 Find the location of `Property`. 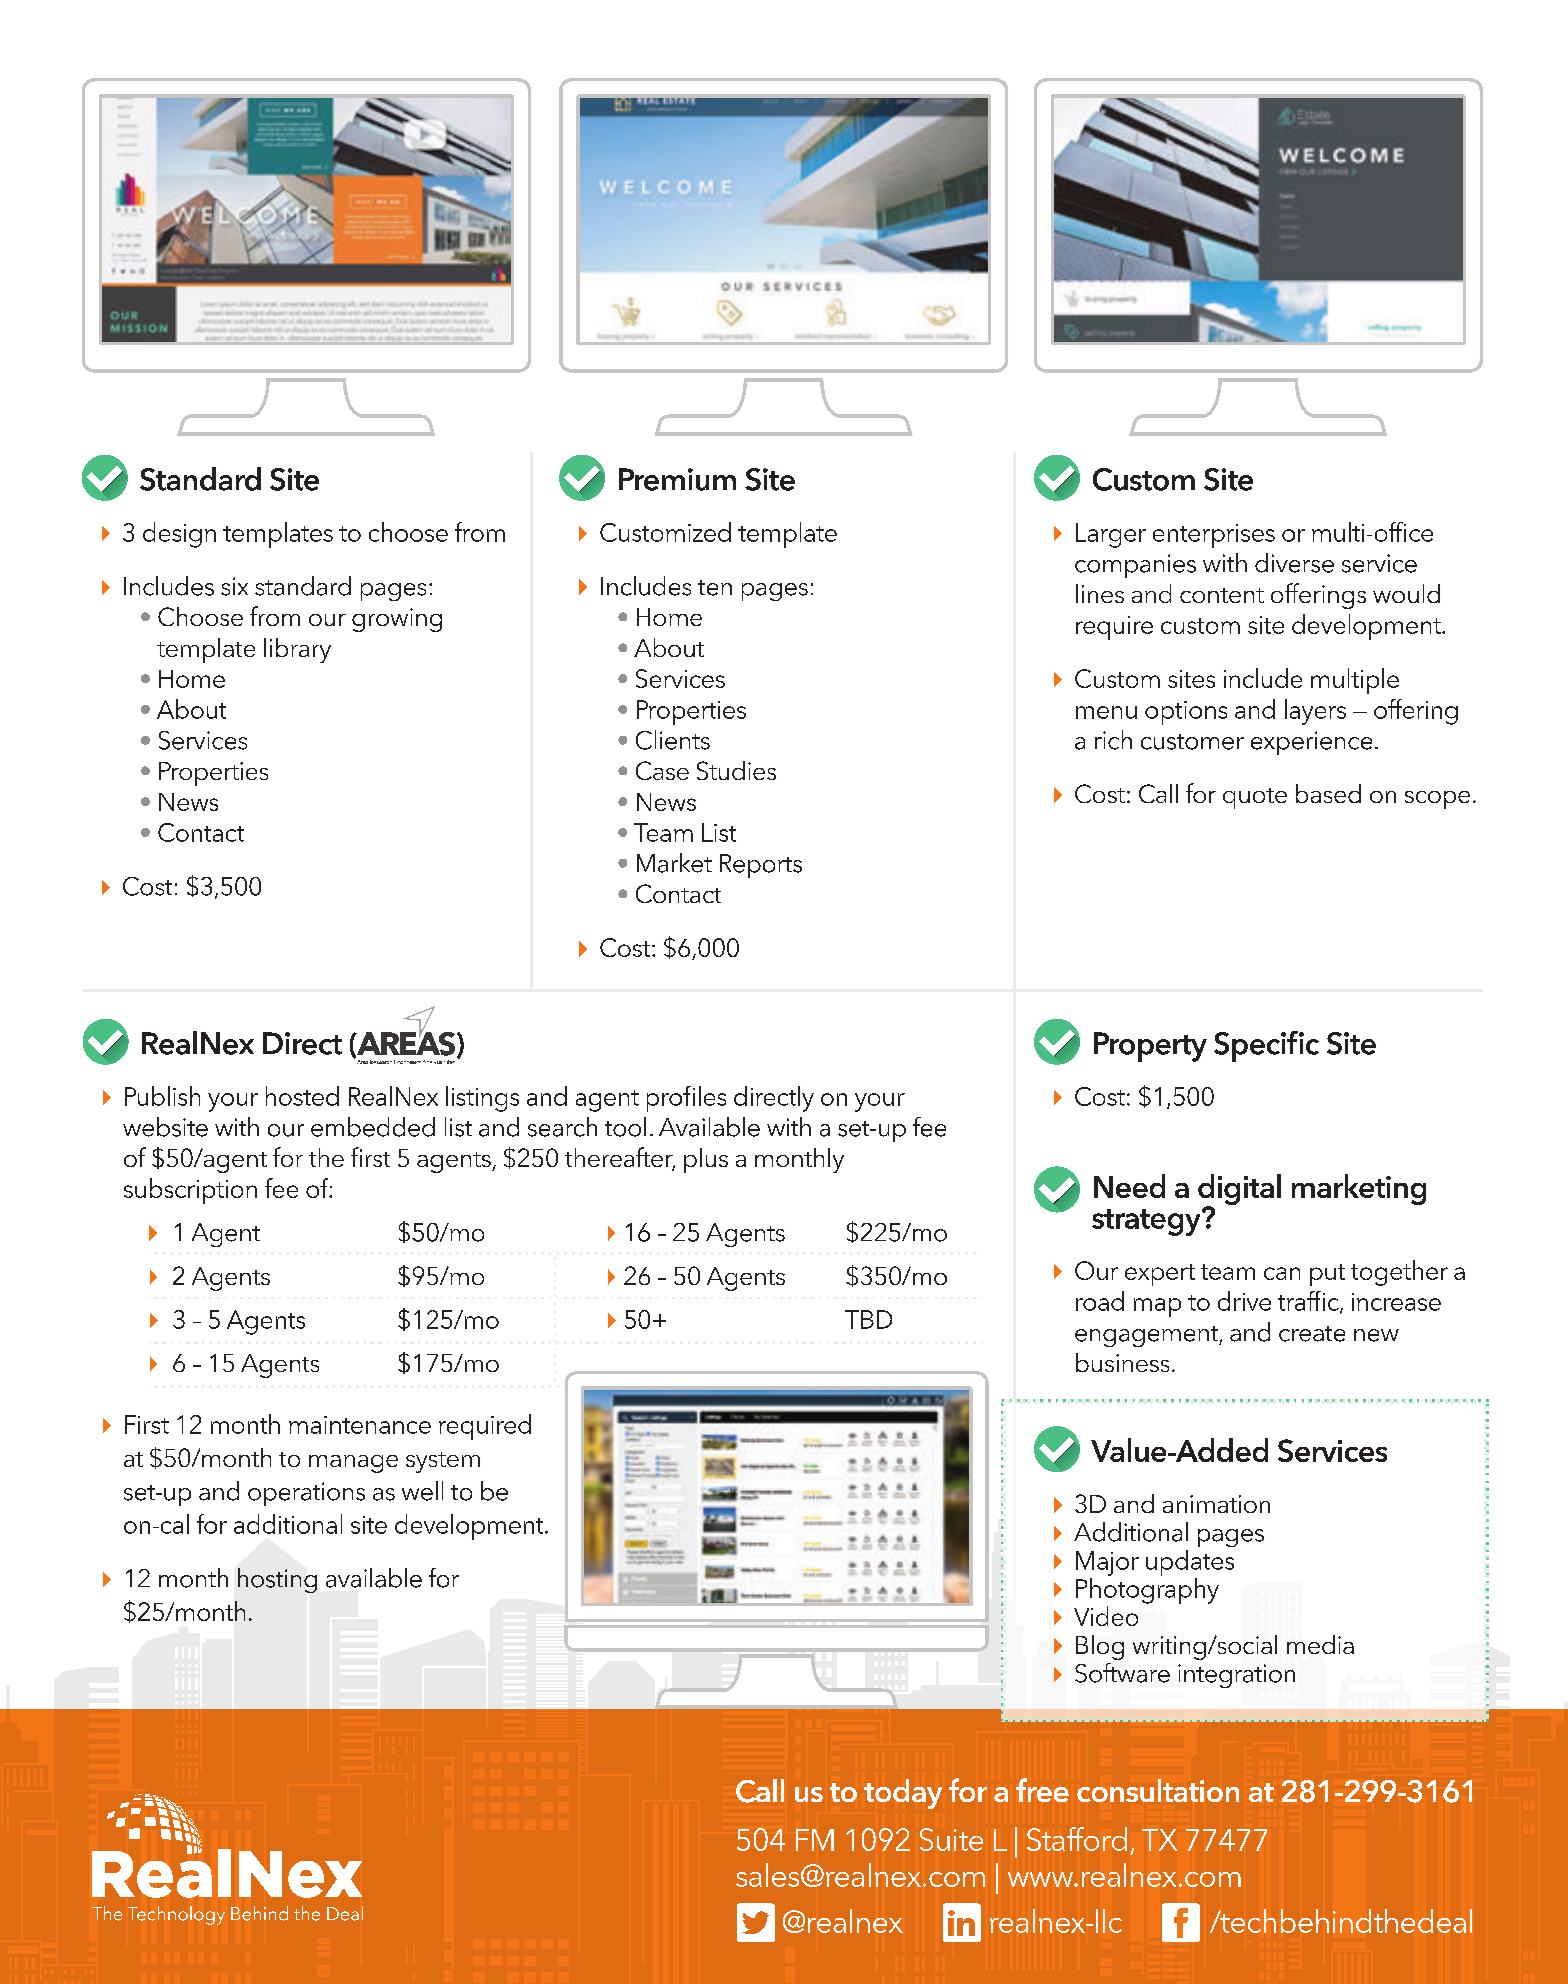

Property is located at coordinates (1150, 1047).
